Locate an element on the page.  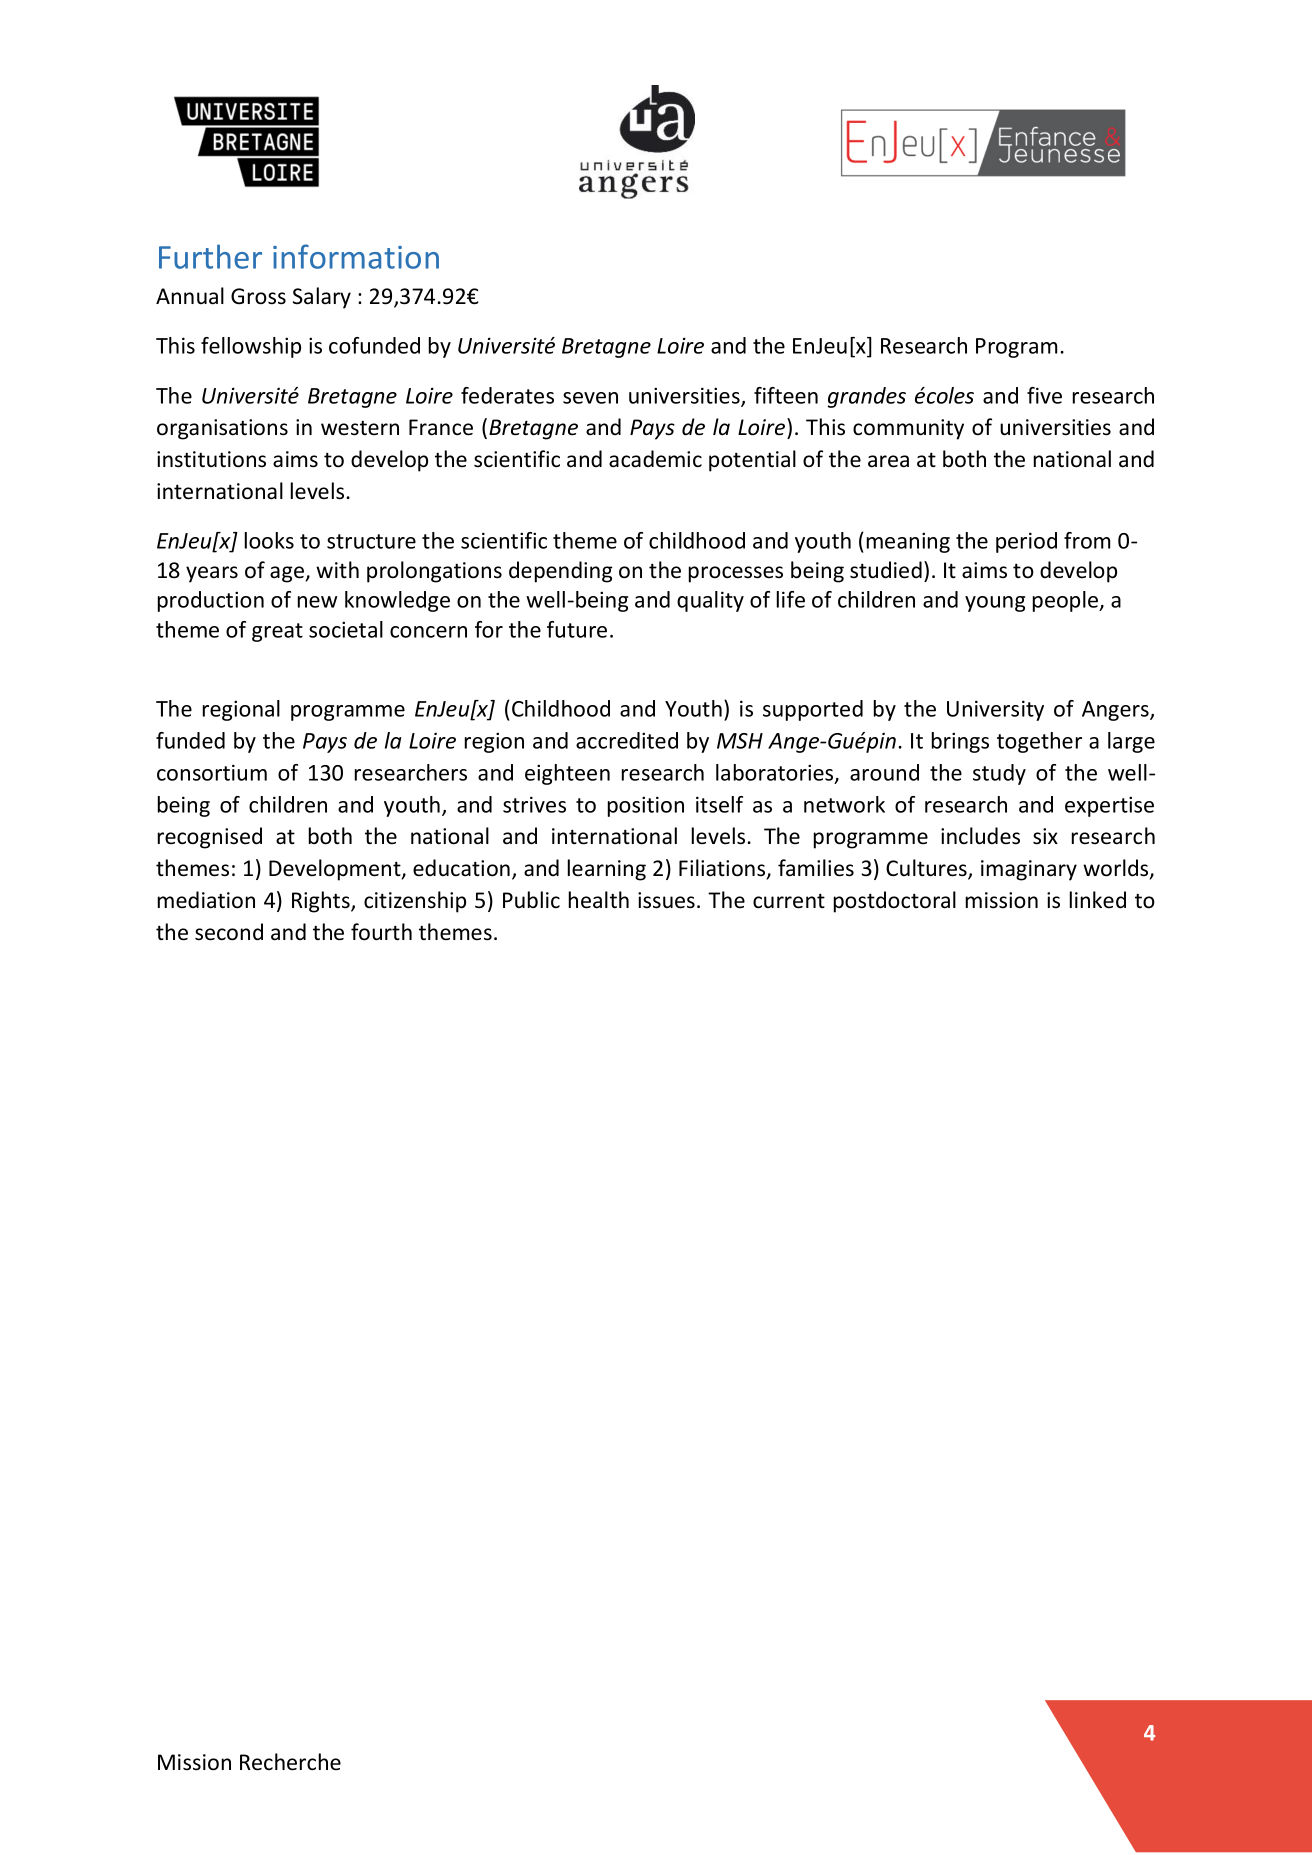
institutions is located at coordinates (211, 459).
